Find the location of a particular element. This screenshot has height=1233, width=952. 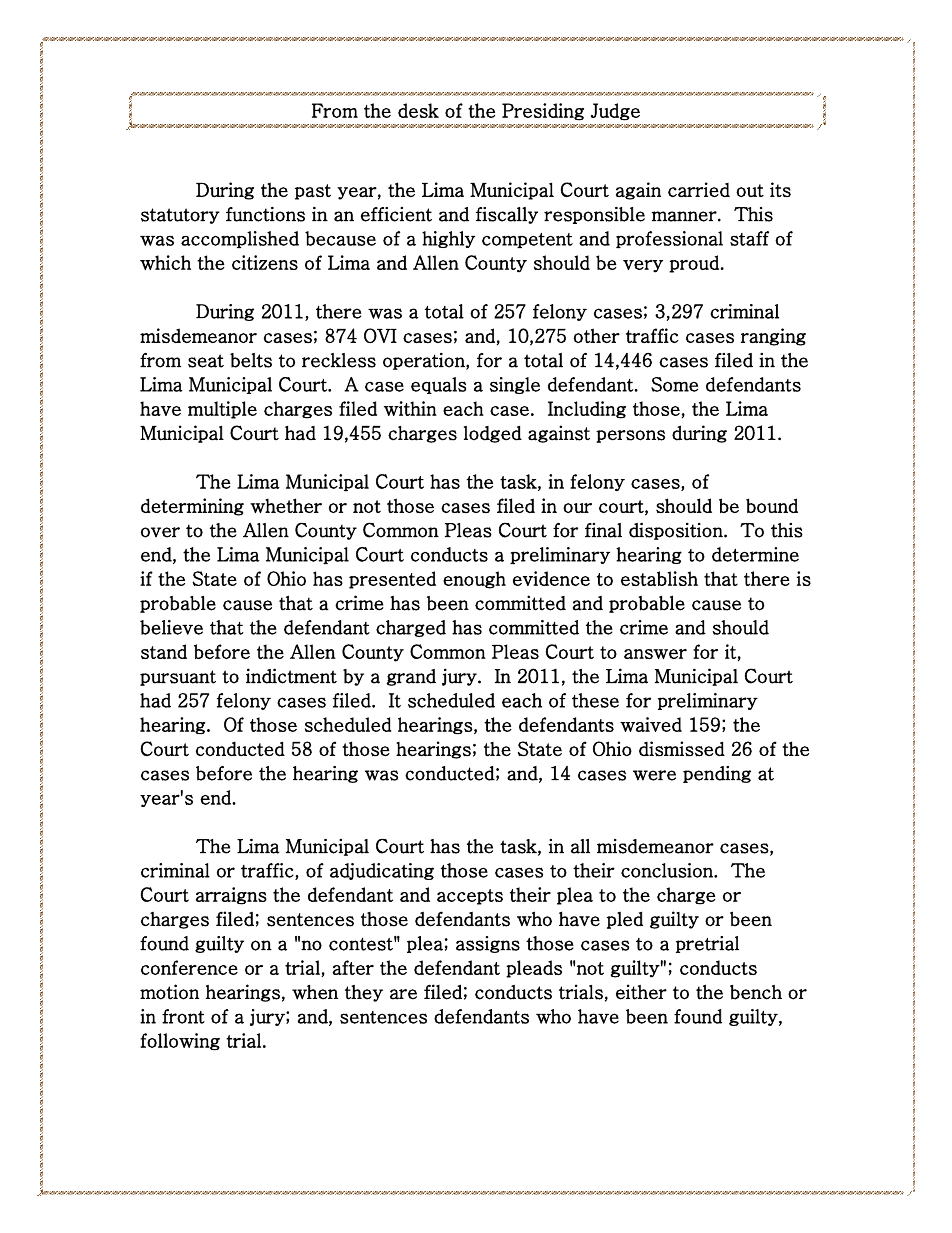

desk is located at coordinates (418, 110).
